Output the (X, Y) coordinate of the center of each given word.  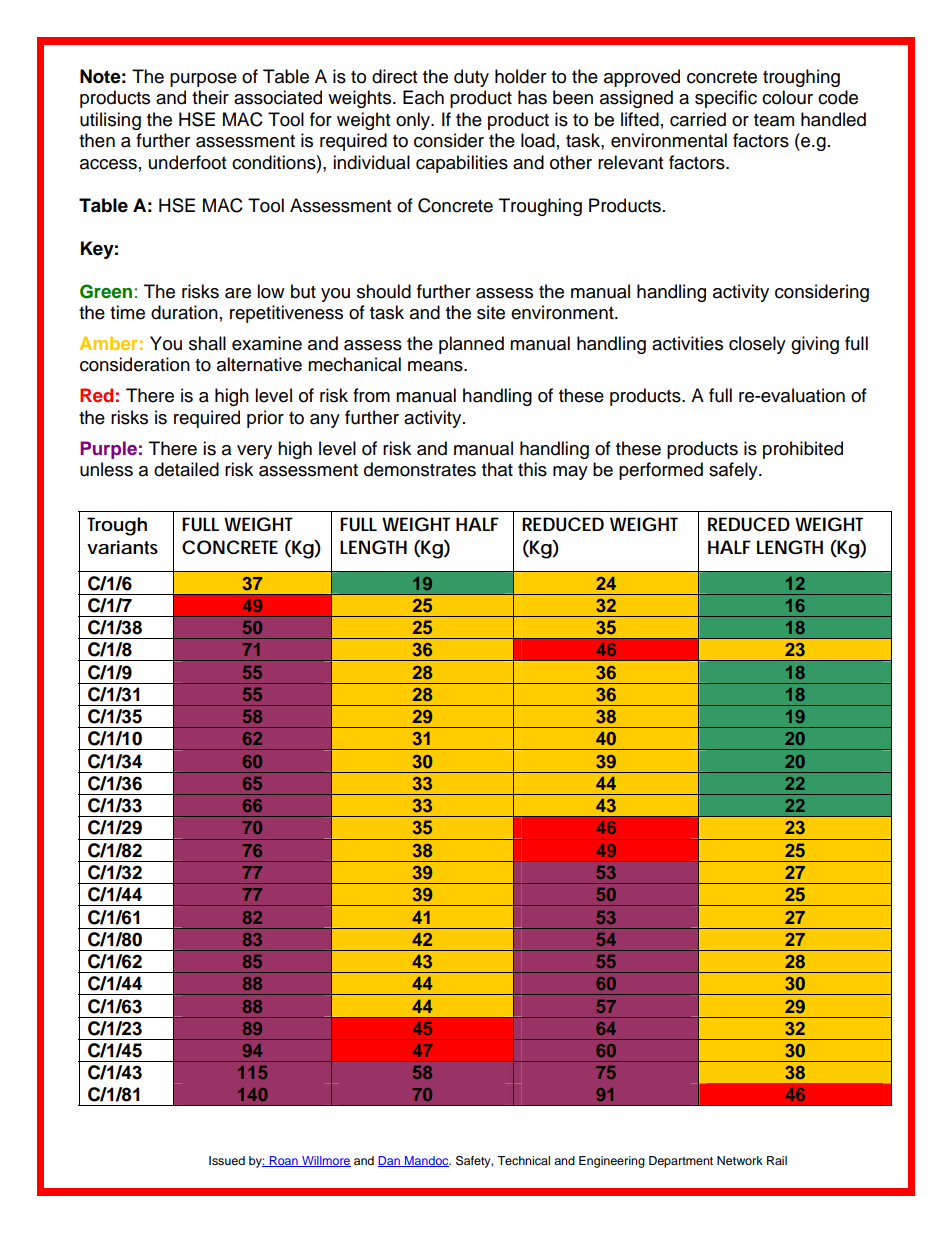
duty (471, 78)
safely (734, 471)
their (210, 97)
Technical (523, 1160)
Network (740, 1160)
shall (207, 343)
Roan (283, 1161)
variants (122, 547)
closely (757, 345)
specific (726, 99)
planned (471, 345)
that (497, 469)
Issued (227, 1160)
